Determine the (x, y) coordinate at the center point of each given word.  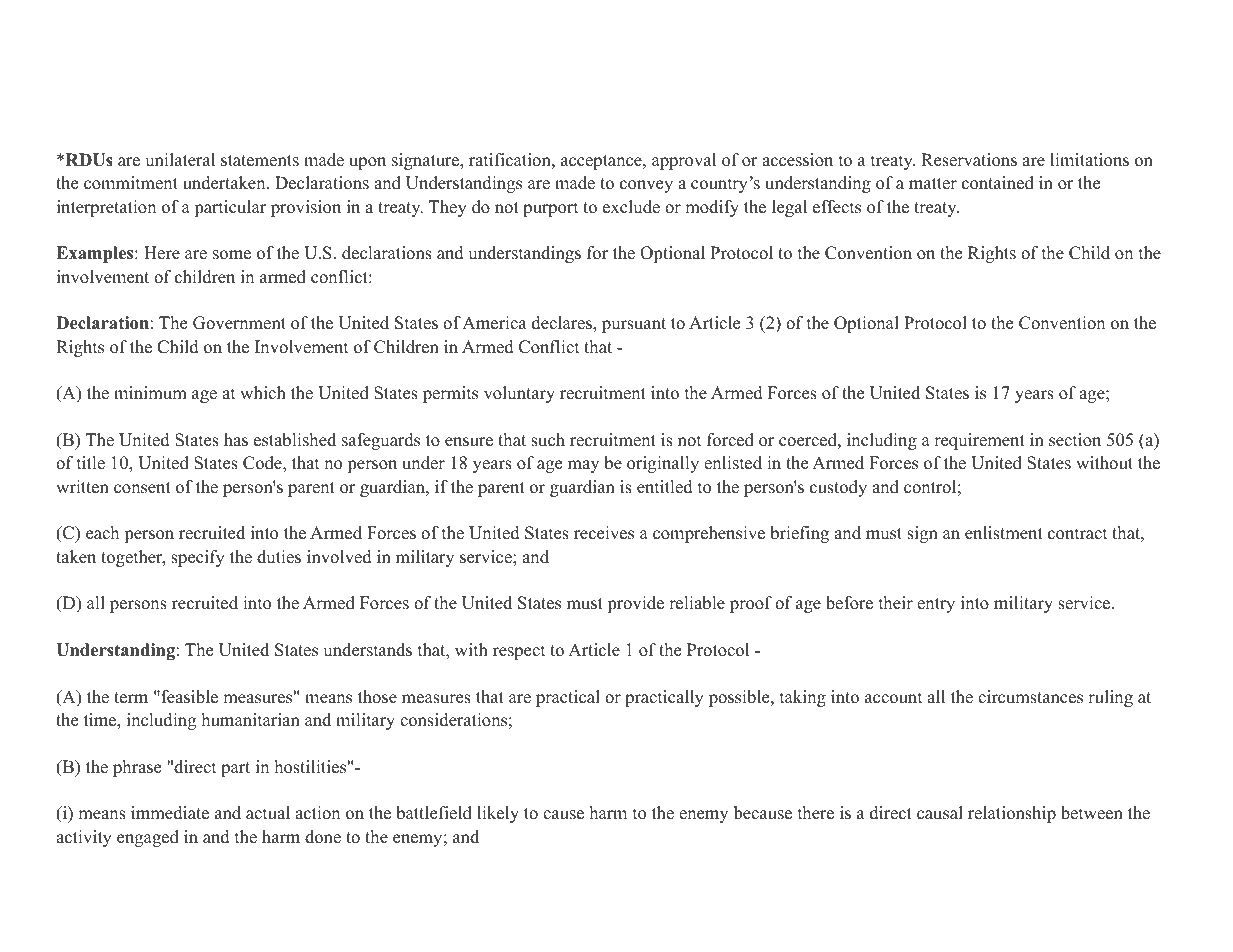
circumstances (1030, 697)
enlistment (1004, 533)
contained (998, 183)
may (583, 466)
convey (646, 186)
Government (239, 323)
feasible (188, 697)
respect (519, 652)
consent (142, 488)
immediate (170, 813)
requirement (979, 441)
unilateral (180, 160)
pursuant (634, 325)
